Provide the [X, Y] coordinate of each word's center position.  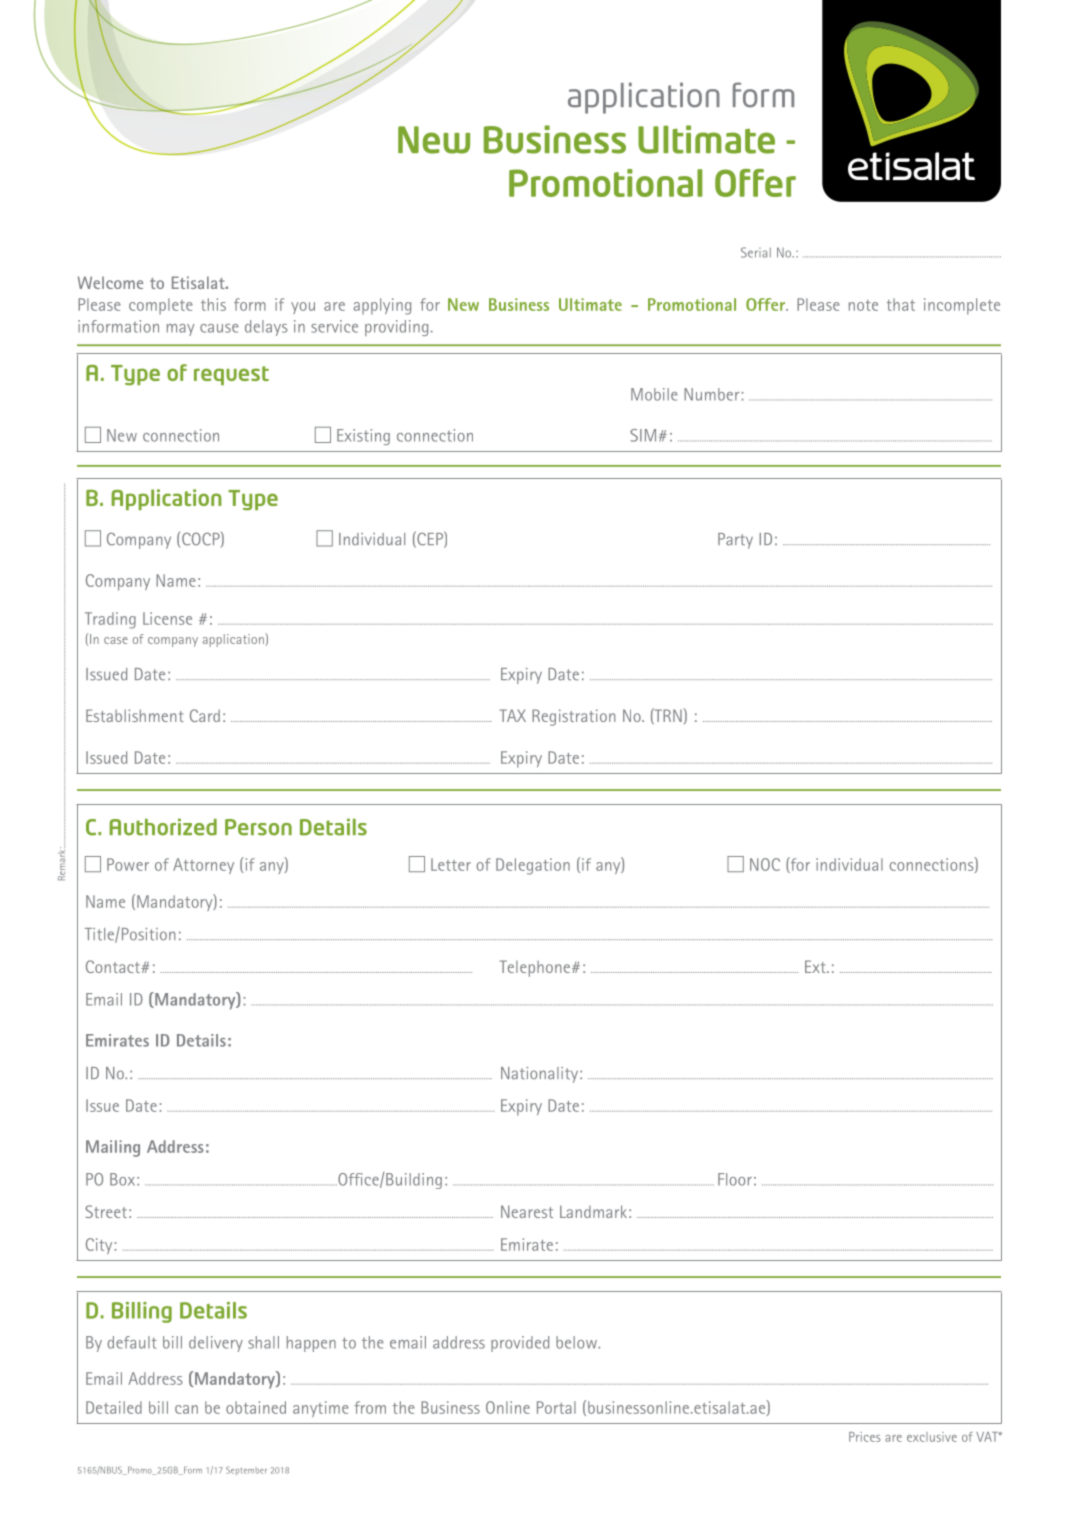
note [863, 305]
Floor [735, 1179]
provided [520, 1344]
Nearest [527, 1211]
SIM [643, 435]
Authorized [163, 827]
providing [396, 328]
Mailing [113, 1148]
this [213, 304]
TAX [513, 715]
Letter [451, 864]
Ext [816, 966]
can [186, 1409]
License [167, 618]
